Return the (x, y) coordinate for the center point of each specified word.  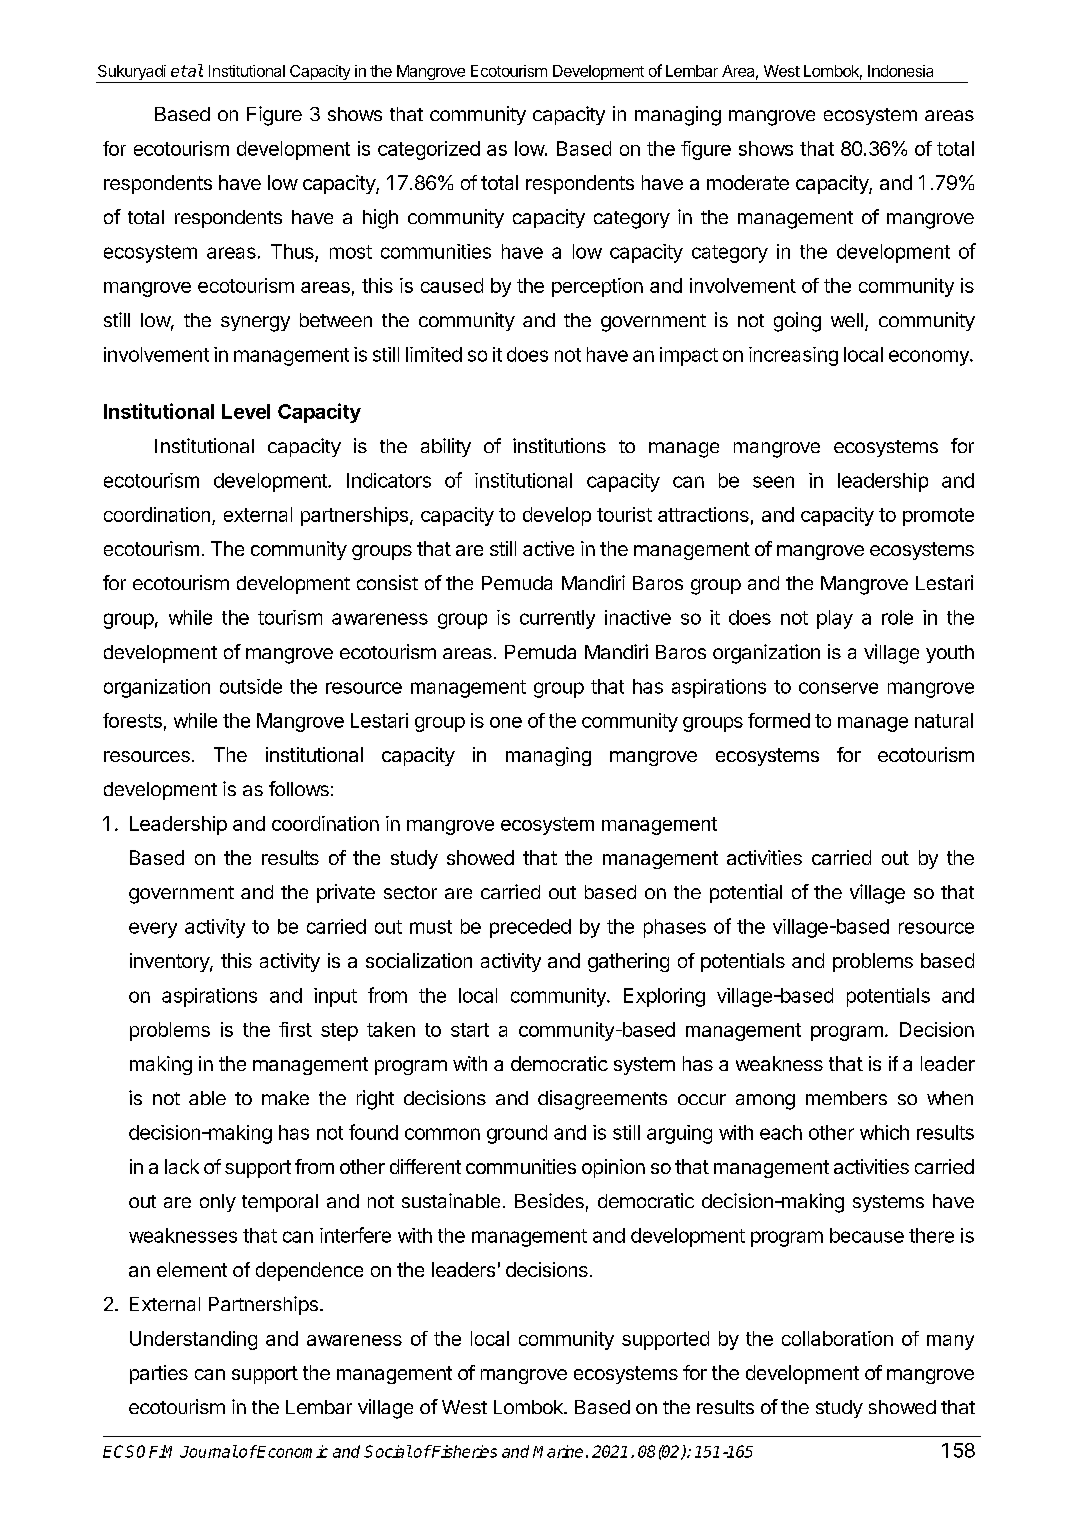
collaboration (837, 1338)
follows (299, 788)
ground (517, 1134)
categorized (429, 150)
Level (246, 411)
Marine (558, 1451)
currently (557, 619)
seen (773, 482)
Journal (209, 1451)
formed (779, 720)
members (846, 1098)
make (285, 1098)
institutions (559, 445)
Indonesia (900, 71)
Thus (293, 252)
